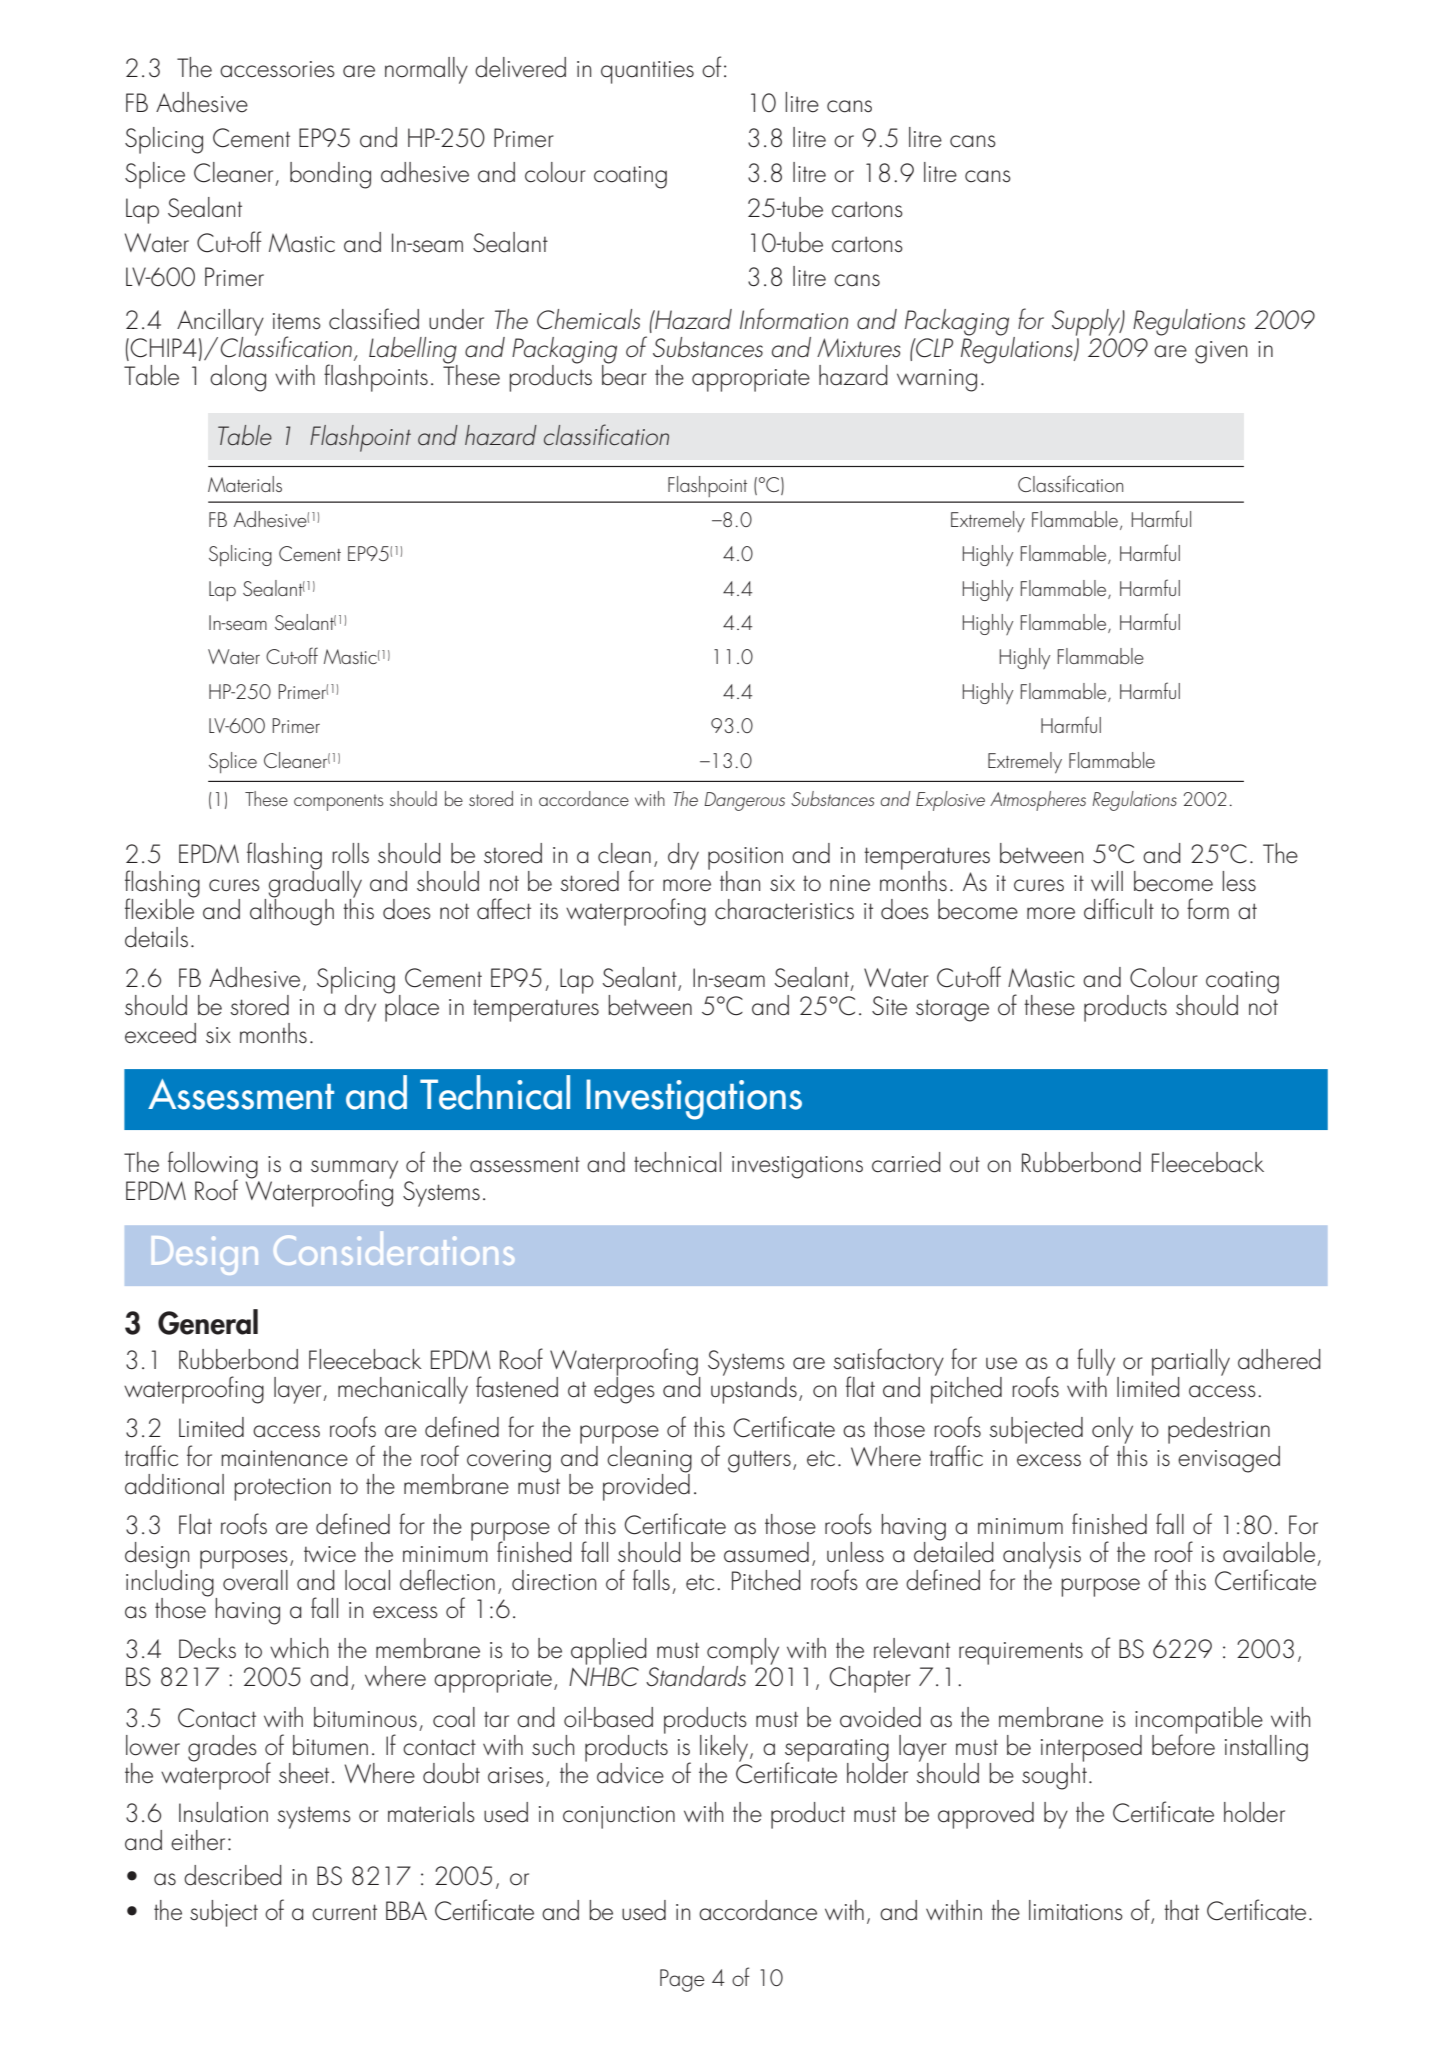 This page has height=2054, width=1452. What do you see at coordinates (344, 1912) in the page?
I see `current` at bounding box center [344, 1912].
